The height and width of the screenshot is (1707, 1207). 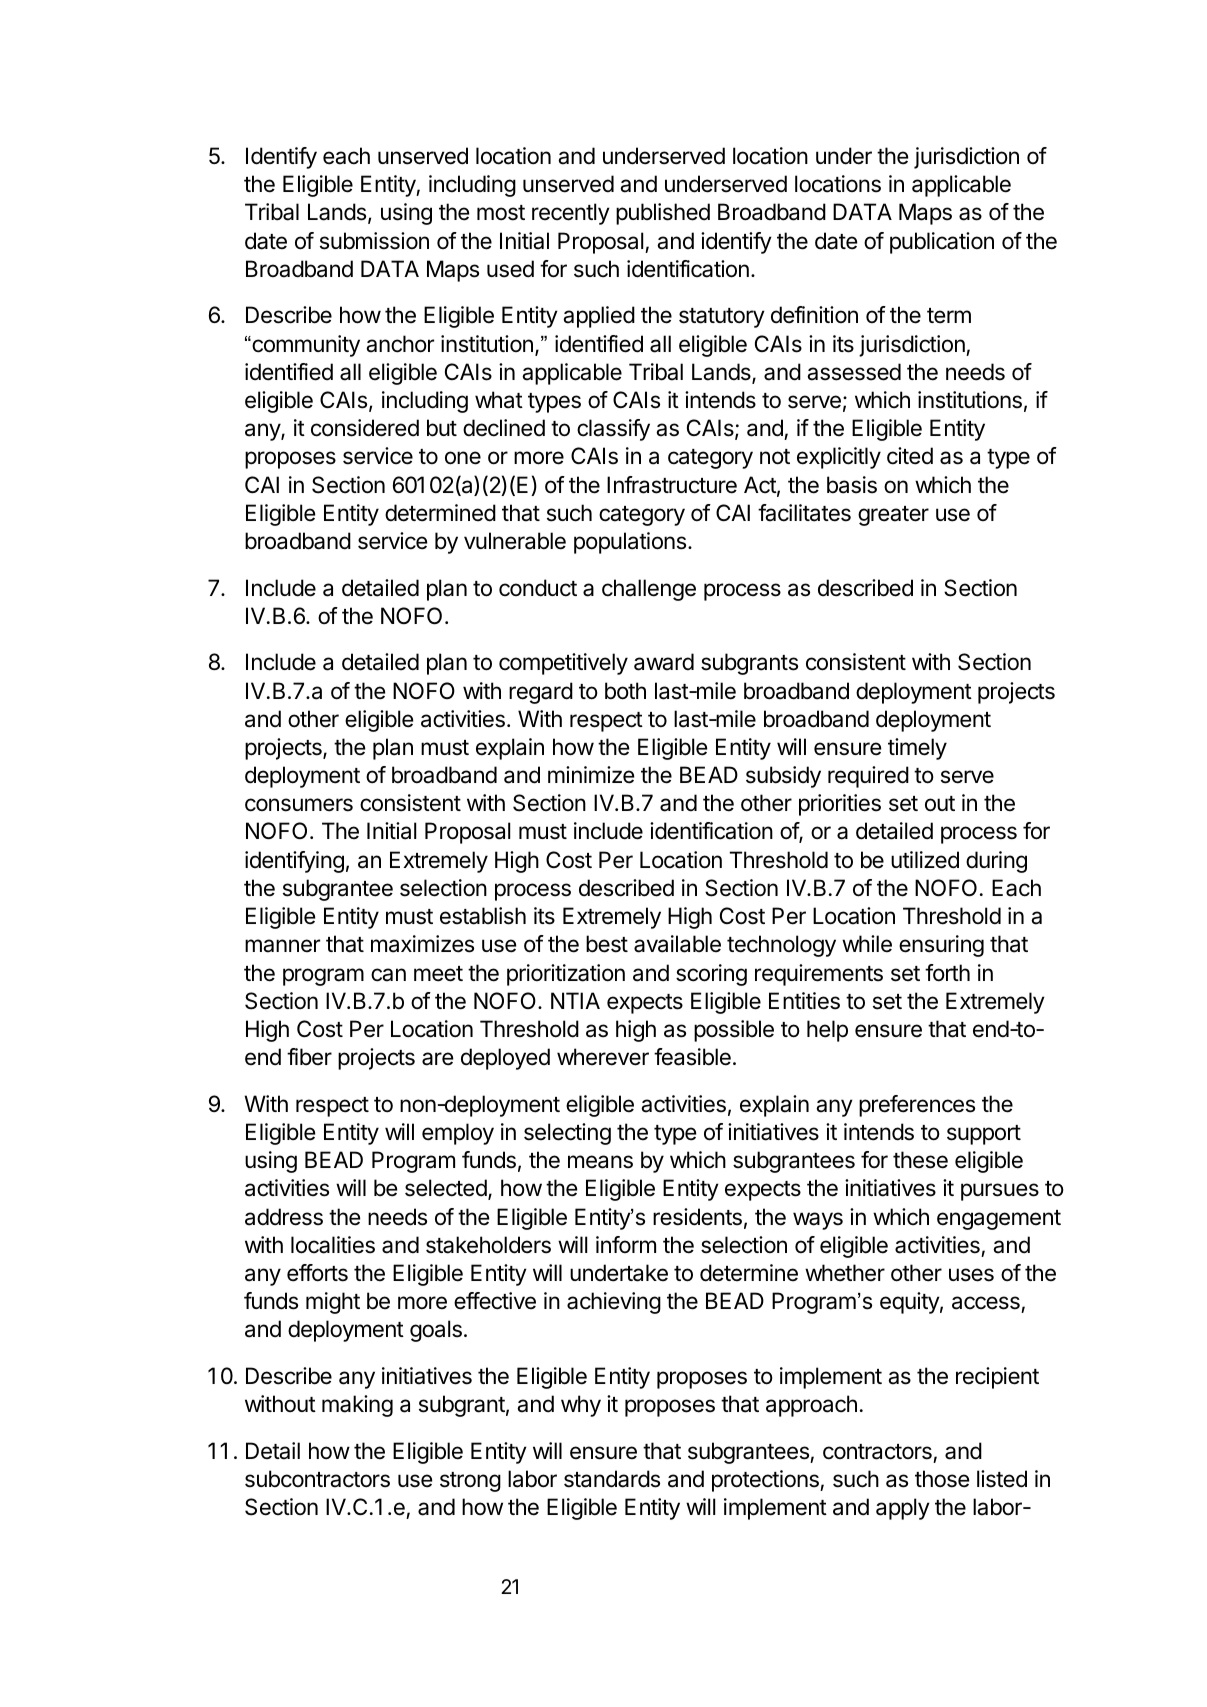 What do you see at coordinates (942, 1479) in the screenshot?
I see `those` at bounding box center [942, 1479].
